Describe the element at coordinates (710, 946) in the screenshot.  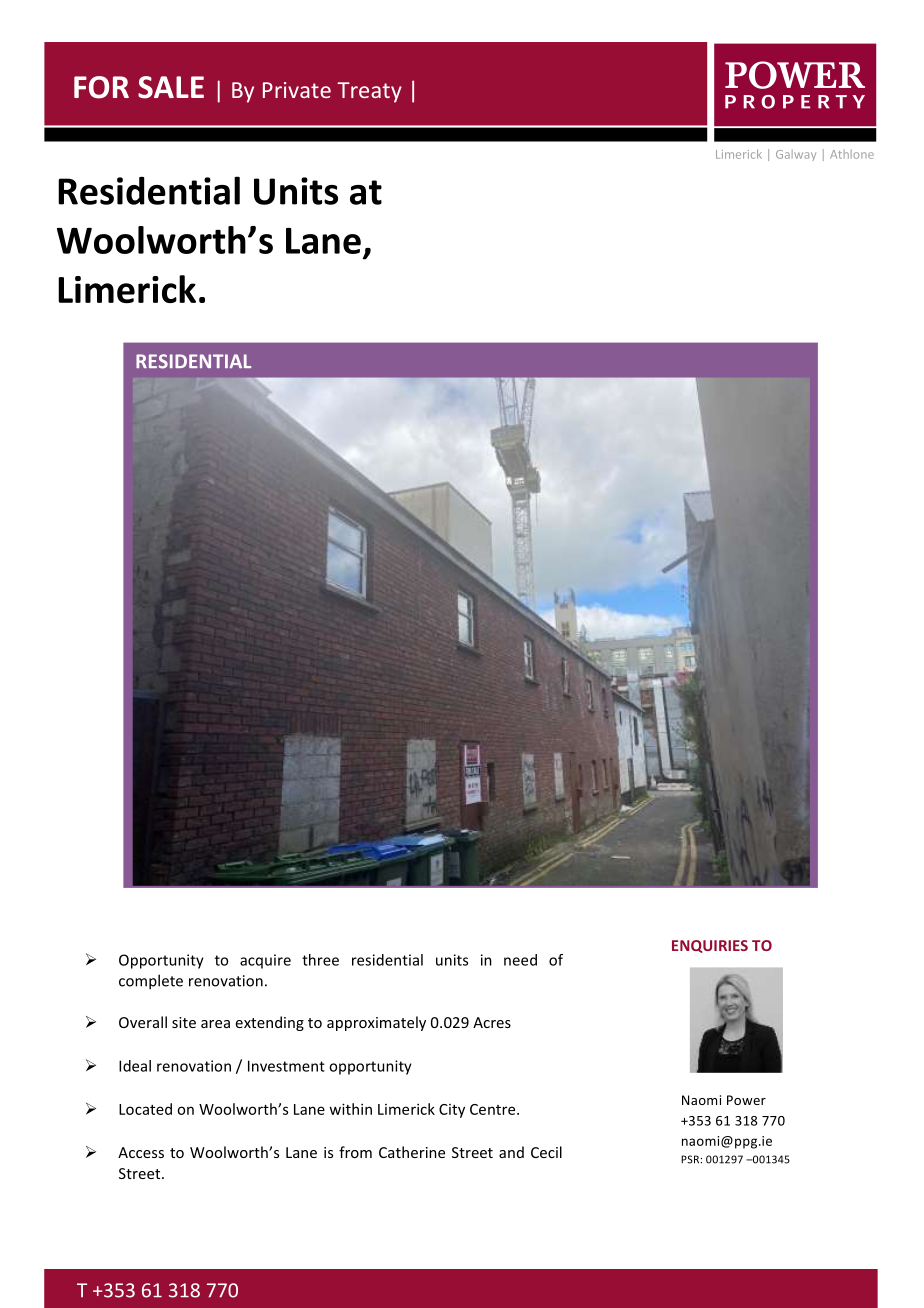
I see `ENQUIRIES` at that location.
